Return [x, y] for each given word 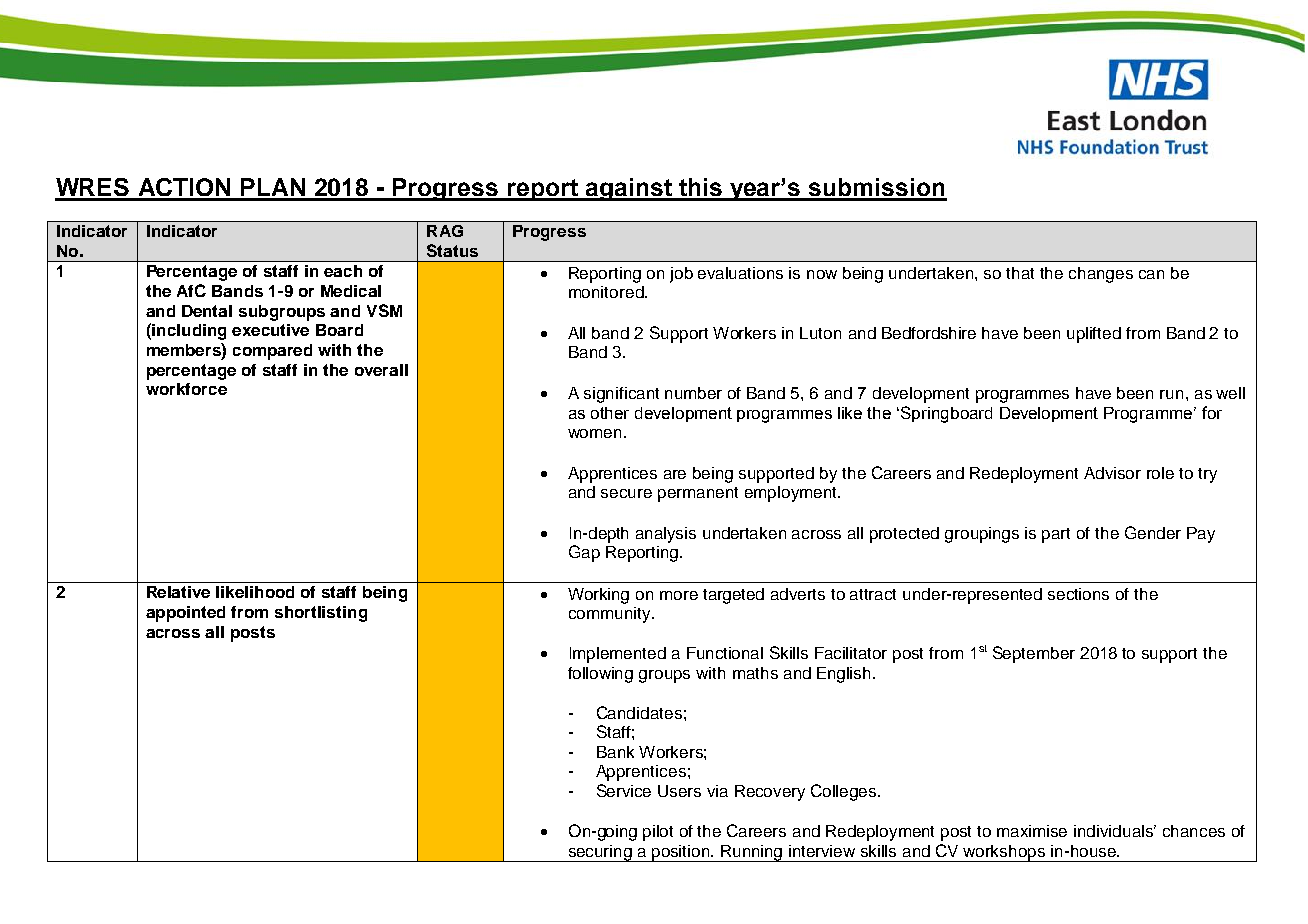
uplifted [1094, 335]
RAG [445, 231]
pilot [658, 833]
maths [755, 673]
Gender [1153, 532]
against [628, 189]
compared [272, 352]
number [693, 393]
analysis [666, 535]
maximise [1032, 831]
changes [1101, 275]
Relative [178, 592]
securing [600, 853]
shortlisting [321, 614]
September [1034, 654]
